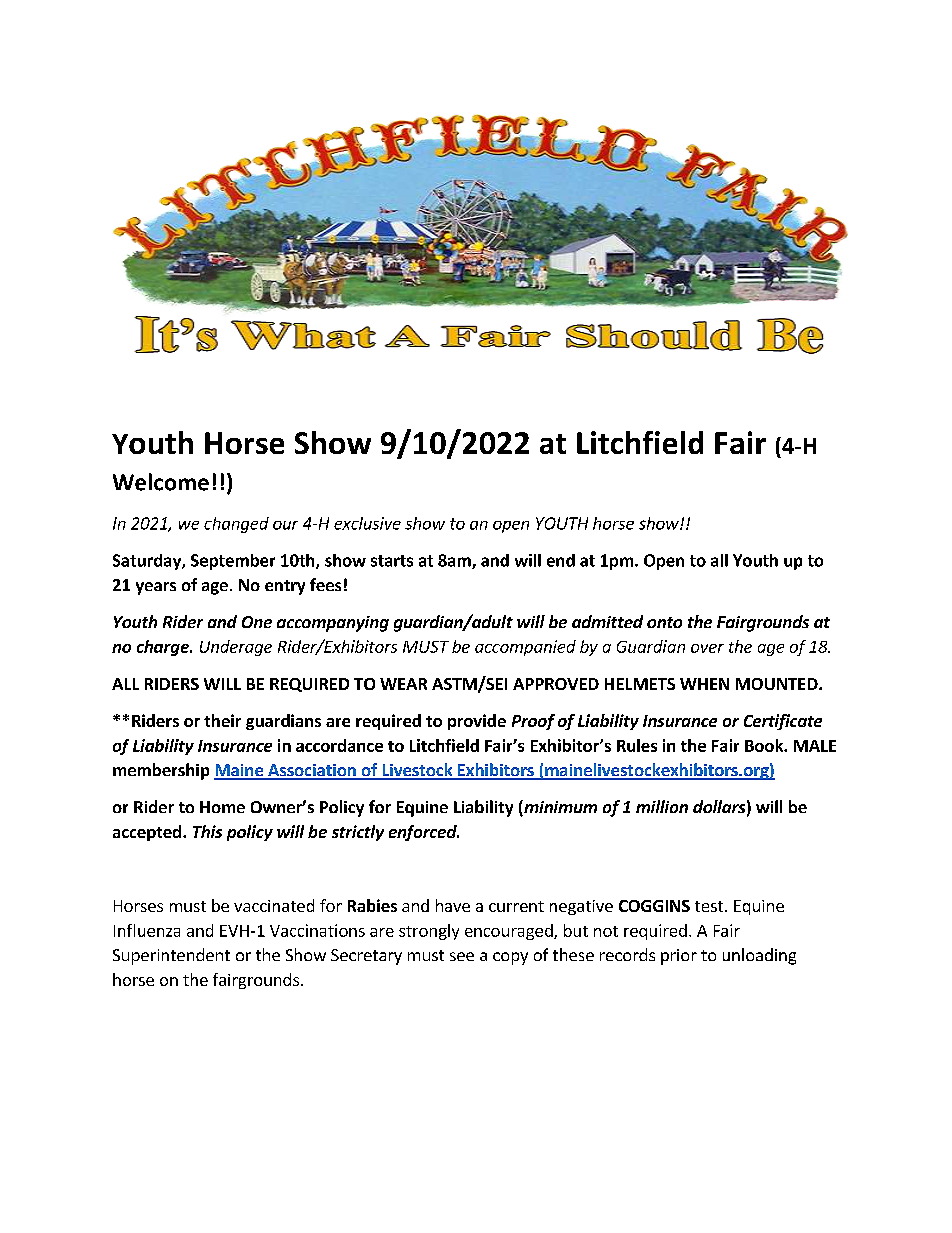 The image size is (952, 1233). Describe the element at coordinates (207, 831) in the image. I see `This` at that location.
